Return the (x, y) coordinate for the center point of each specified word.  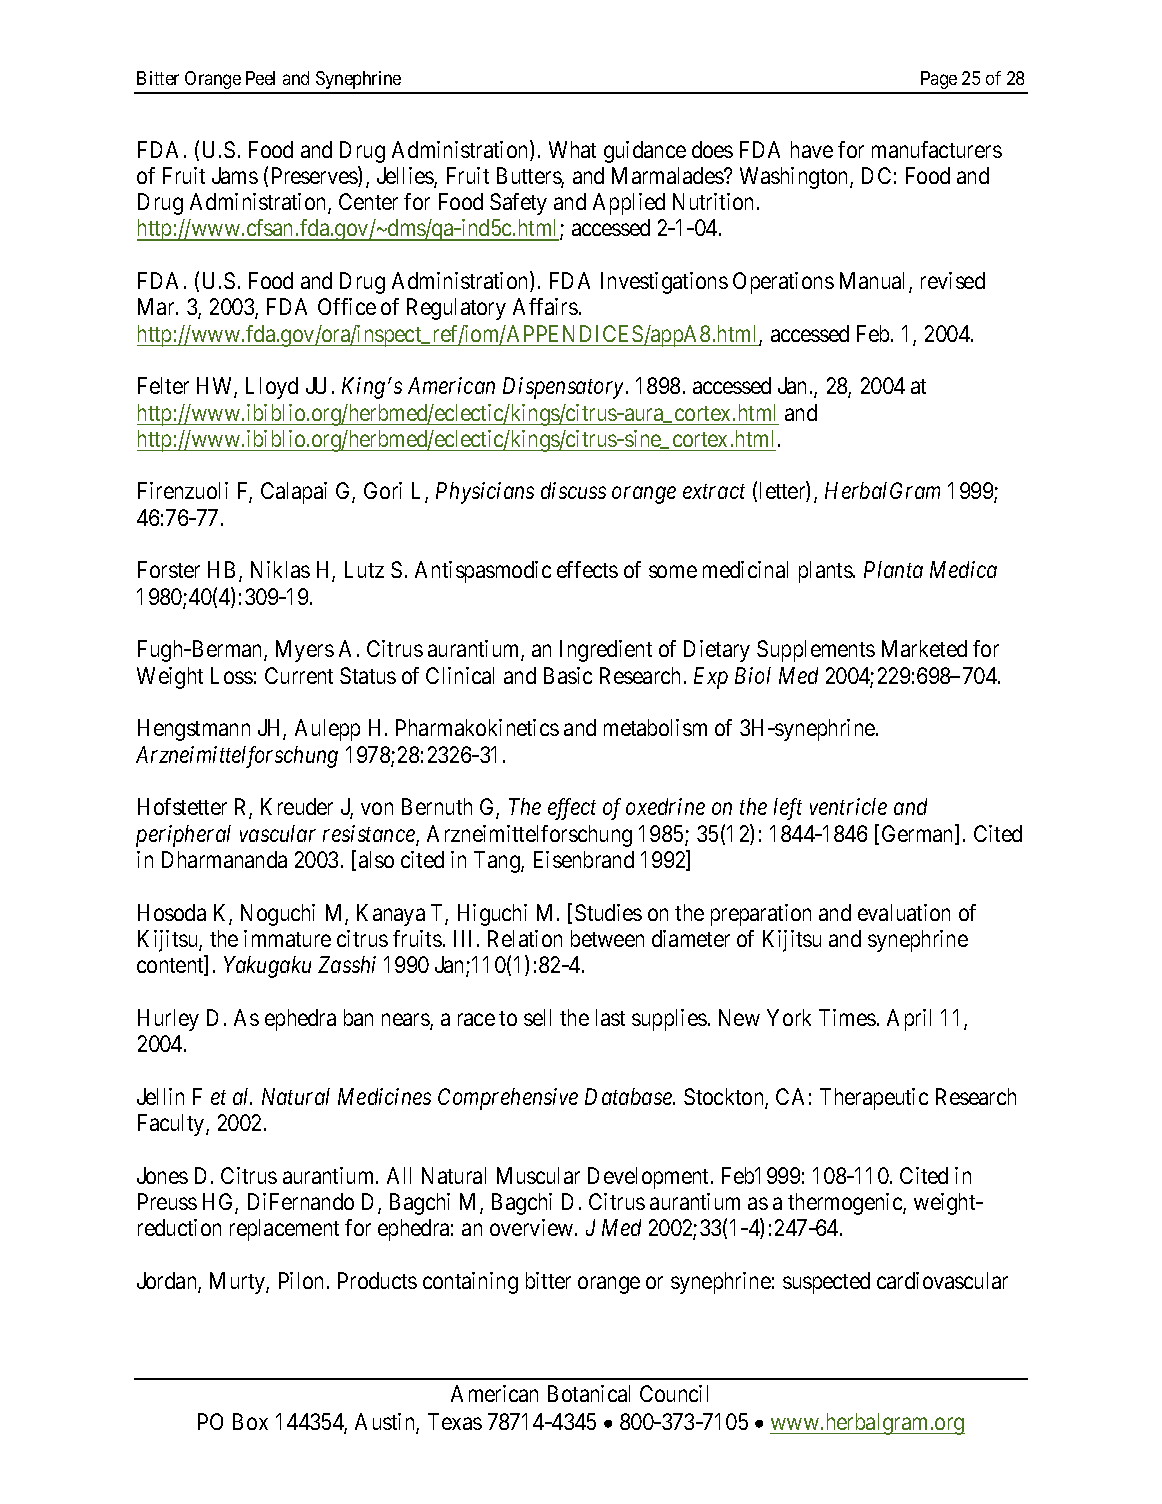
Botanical (589, 1393)
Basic (568, 675)
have (812, 149)
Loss (232, 675)
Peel (260, 78)
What (572, 149)
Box (250, 1421)
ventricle (848, 806)
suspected (826, 1283)
